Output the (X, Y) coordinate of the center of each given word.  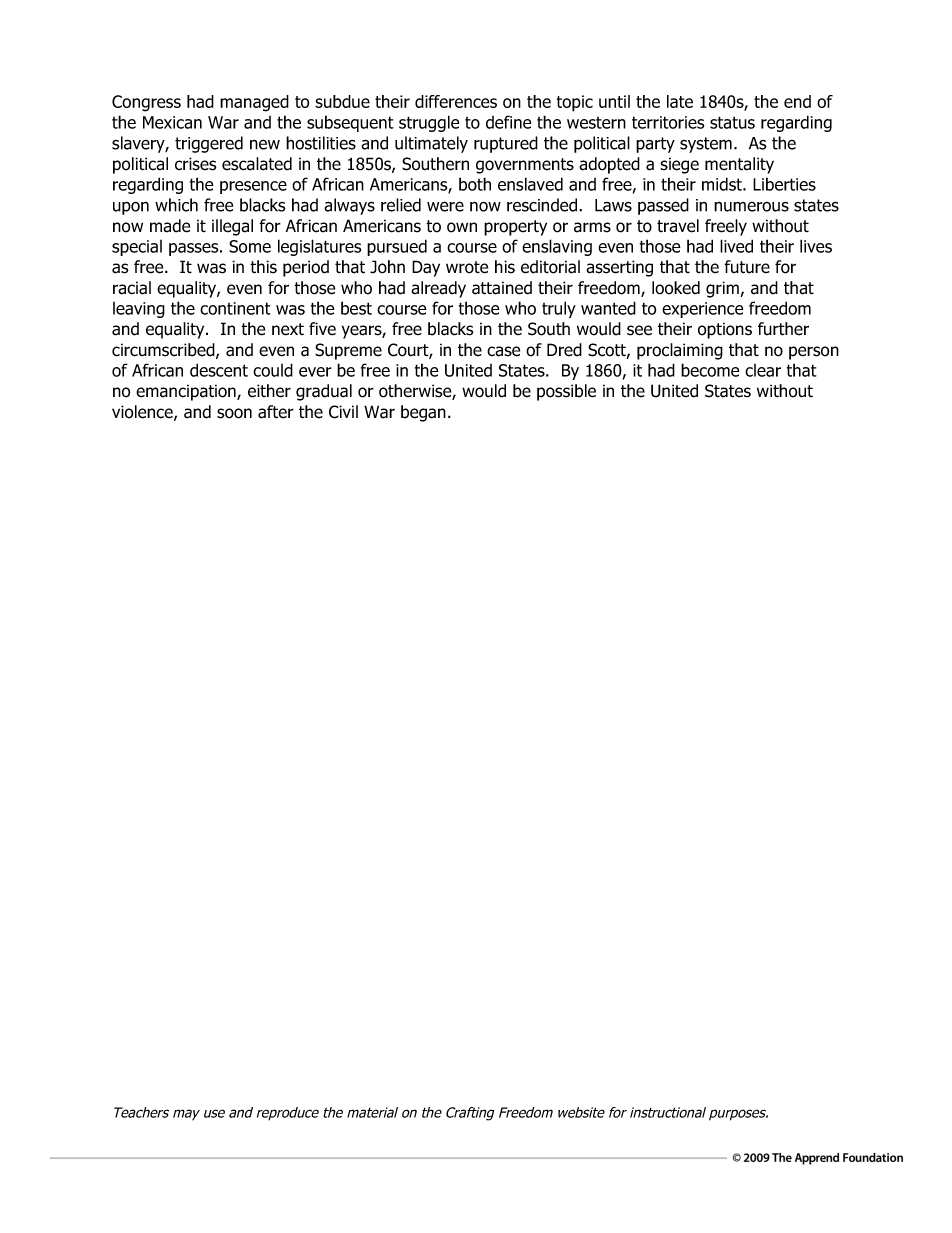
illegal (232, 227)
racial (132, 288)
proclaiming (680, 351)
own (462, 227)
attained (502, 288)
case (503, 351)
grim (723, 289)
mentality (739, 165)
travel (678, 226)
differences (456, 101)
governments (525, 166)
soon (234, 413)
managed (254, 103)
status (732, 122)
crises (196, 164)
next (288, 329)
